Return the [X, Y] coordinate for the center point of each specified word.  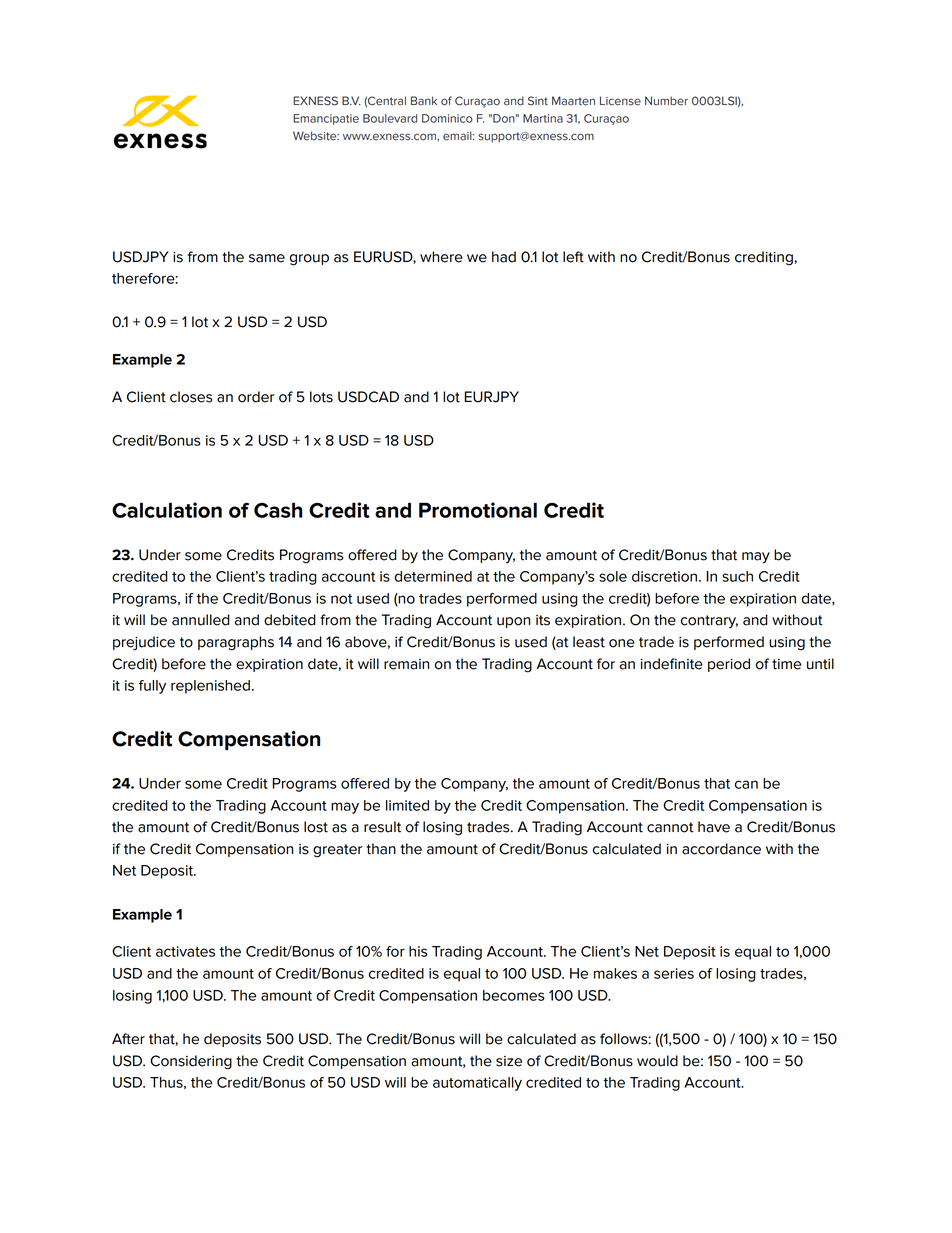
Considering [191, 1062]
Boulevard [390, 118]
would [657, 1061]
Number [666, 101]
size [509, 1061]
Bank [424, 101]
